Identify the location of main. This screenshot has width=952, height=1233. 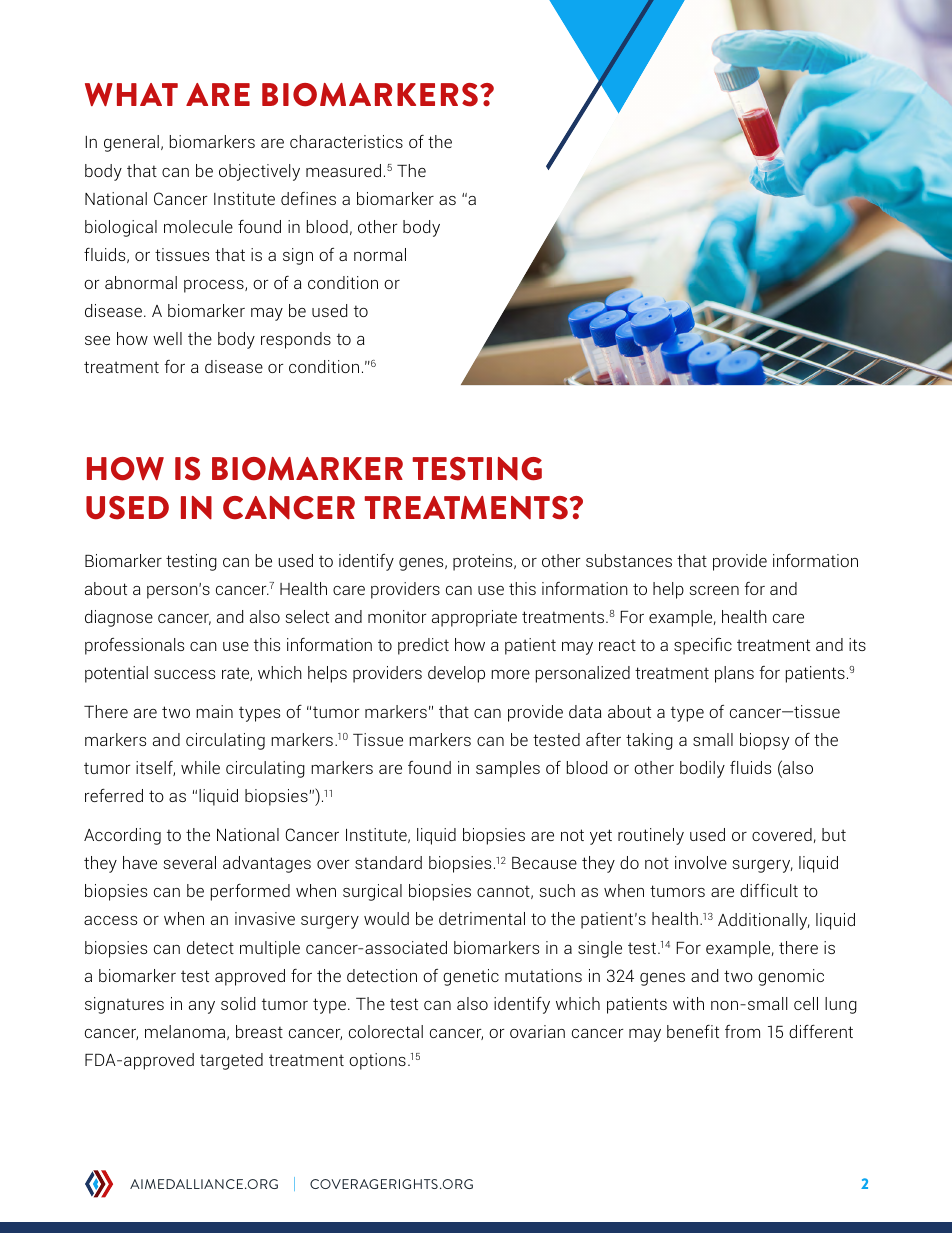
(214, 711).
